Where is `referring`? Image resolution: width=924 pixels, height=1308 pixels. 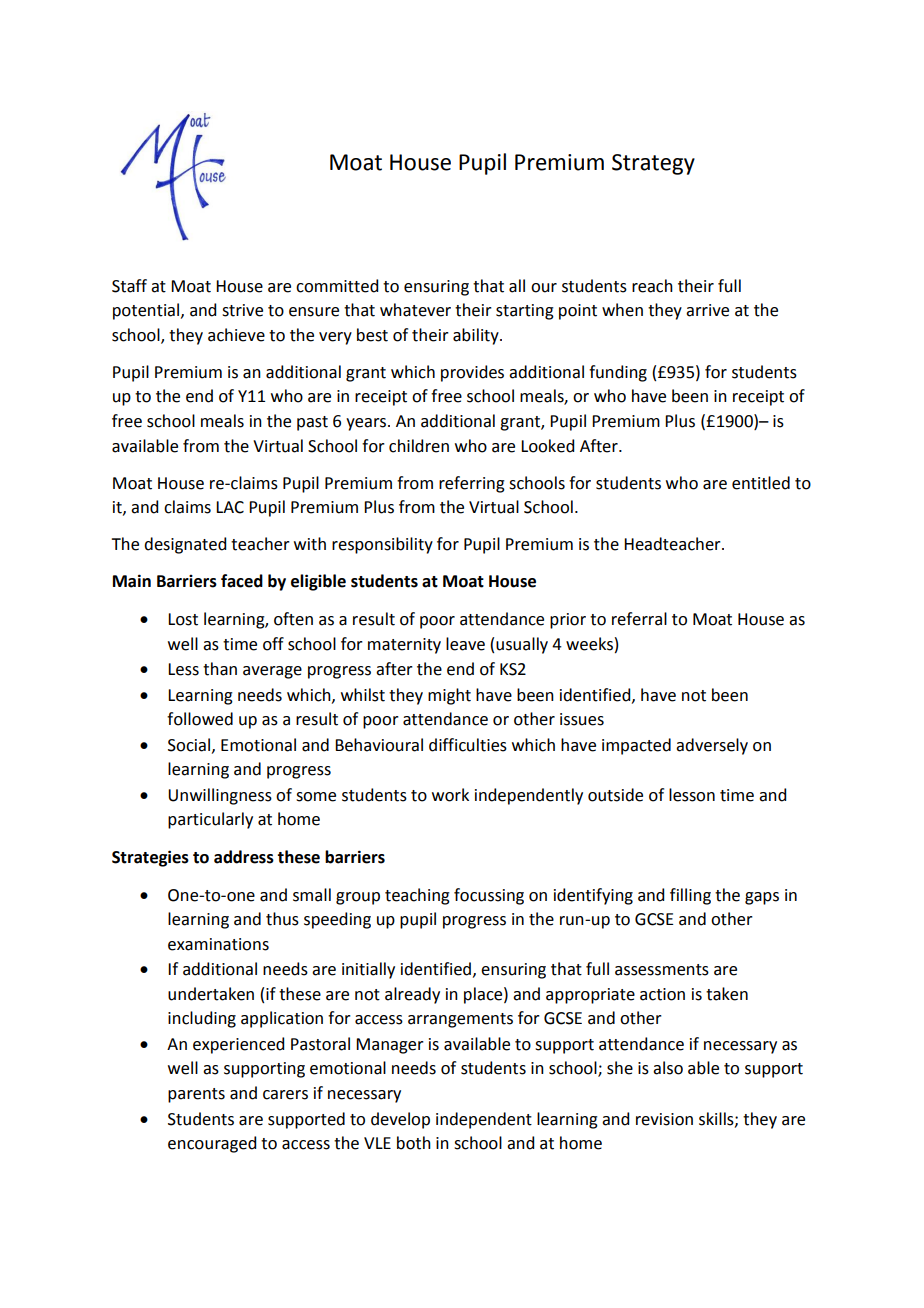
referring is located at coordinates (472, 484).
